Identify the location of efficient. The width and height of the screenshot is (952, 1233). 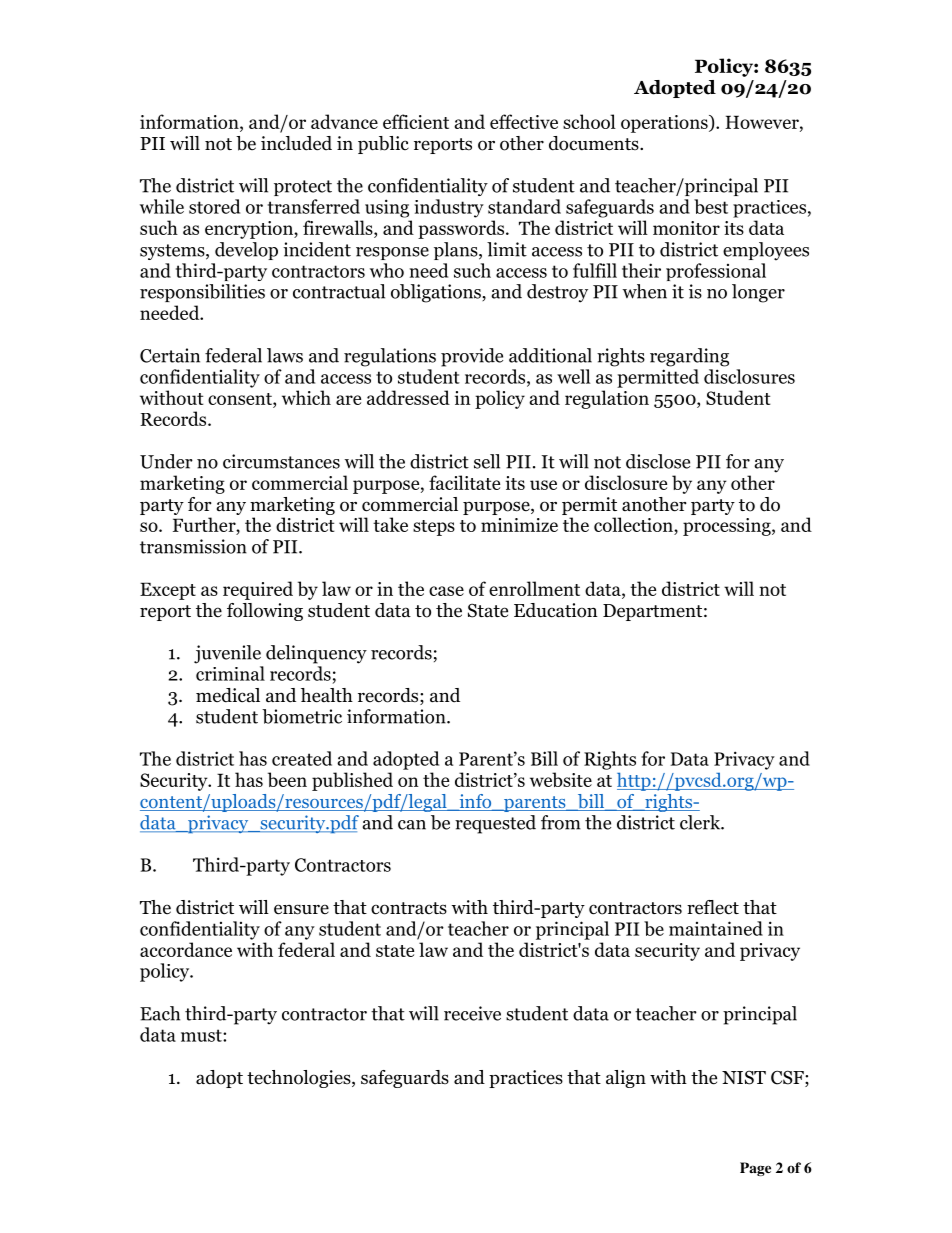
(416, 121).
